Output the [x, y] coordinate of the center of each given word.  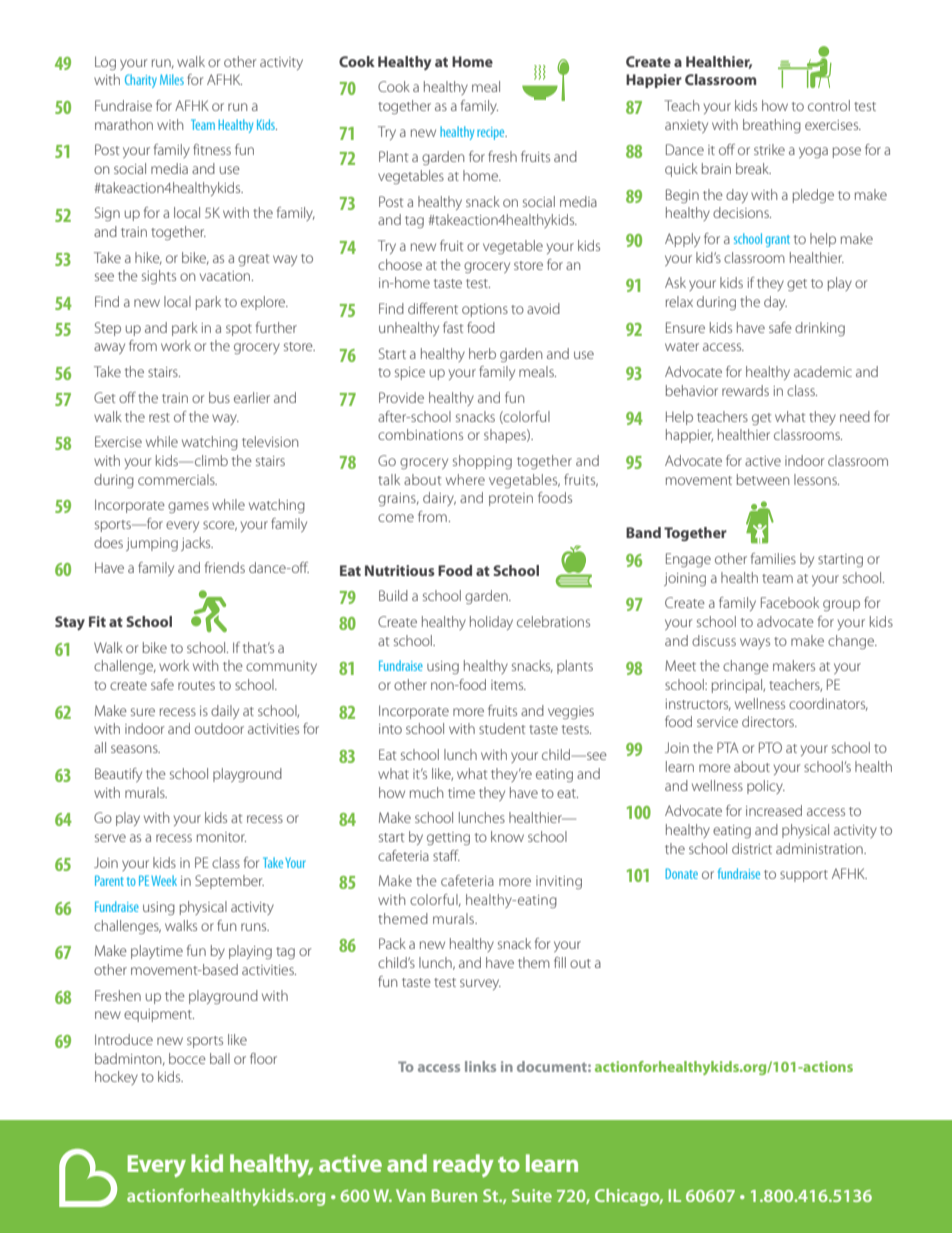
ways [755, 643]
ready [463, 1165]
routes [196, 685]
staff [446, 855]
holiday [491, 623]
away [109, 348]
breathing [772, 126]
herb [482, 353]
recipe [492, 133]
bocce [187, 1058]
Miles [172, 79]
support [804, 876]
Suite [532, 1195]
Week [164, 880]
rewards [745, 390]
